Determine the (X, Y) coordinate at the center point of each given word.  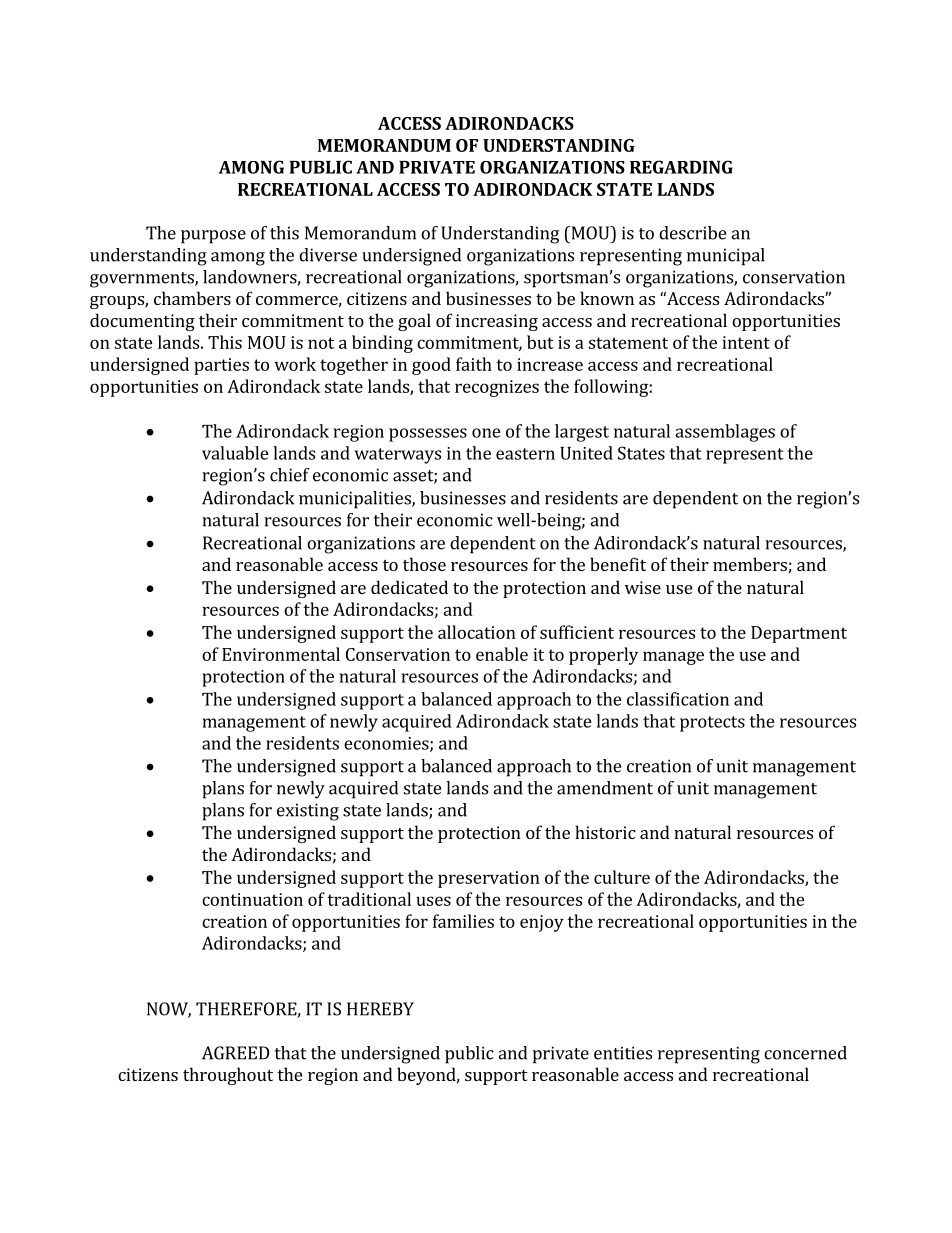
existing (308, 812)
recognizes (497, 388)
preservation (489, 879)
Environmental (281, 654)
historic (605, 832)
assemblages (725, 433)
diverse (328, 255)
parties (221, 366)
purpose (213, 237)
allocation (477, 632)
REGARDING (681, 167)
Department (799, 634)
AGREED (236, 1053)
